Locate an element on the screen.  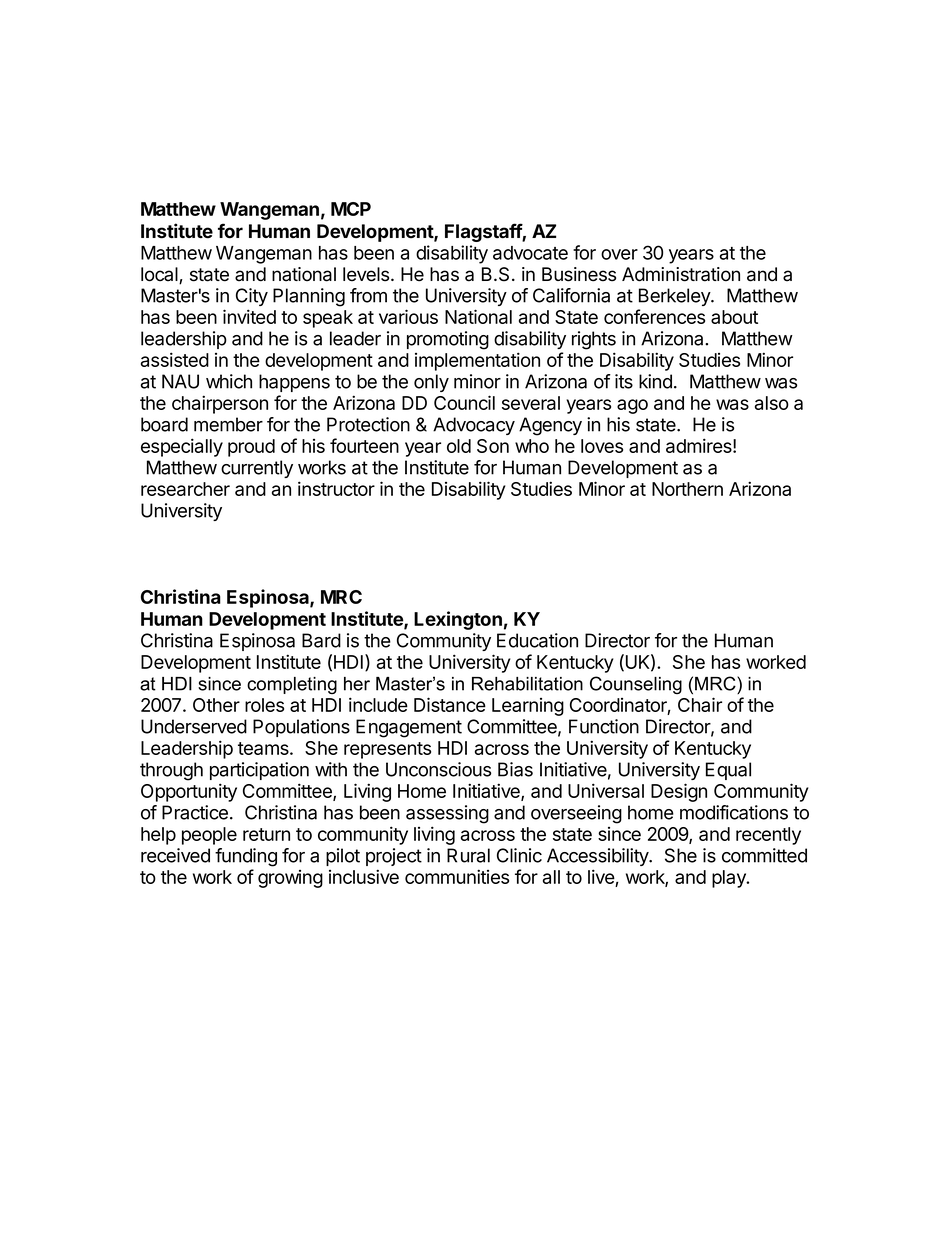
Northern is located at coordinates (687, 489).
